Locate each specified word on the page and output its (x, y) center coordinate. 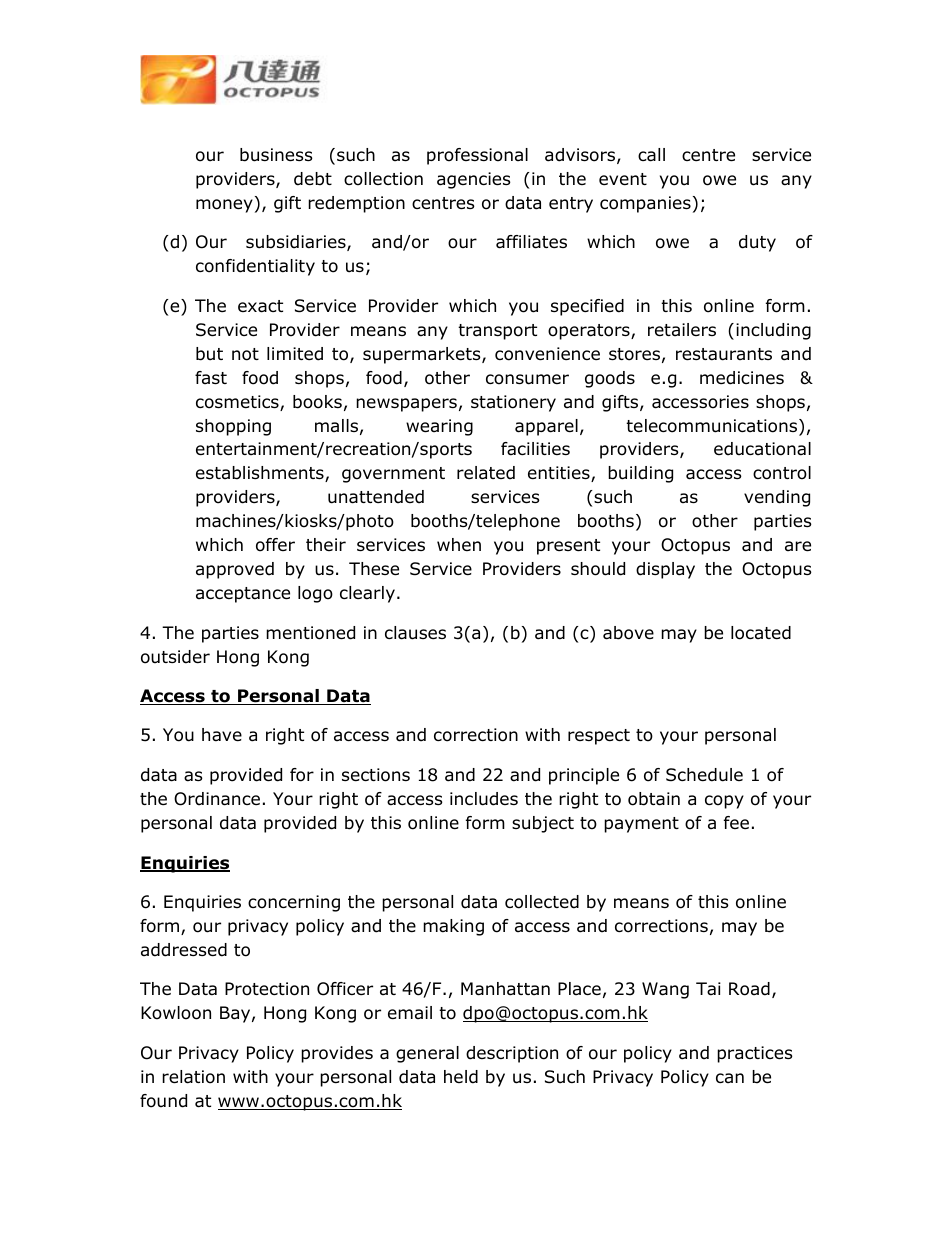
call (651, 155)
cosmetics (238, 403)
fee (736, 822)
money (224, 206)
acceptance (243, 595)
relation (193, 1077)
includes (484, 799)
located (761, 633)
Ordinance (217, 799)
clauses (415, 633)
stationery (513, 403)
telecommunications (713, 427)
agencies (474, 180)
